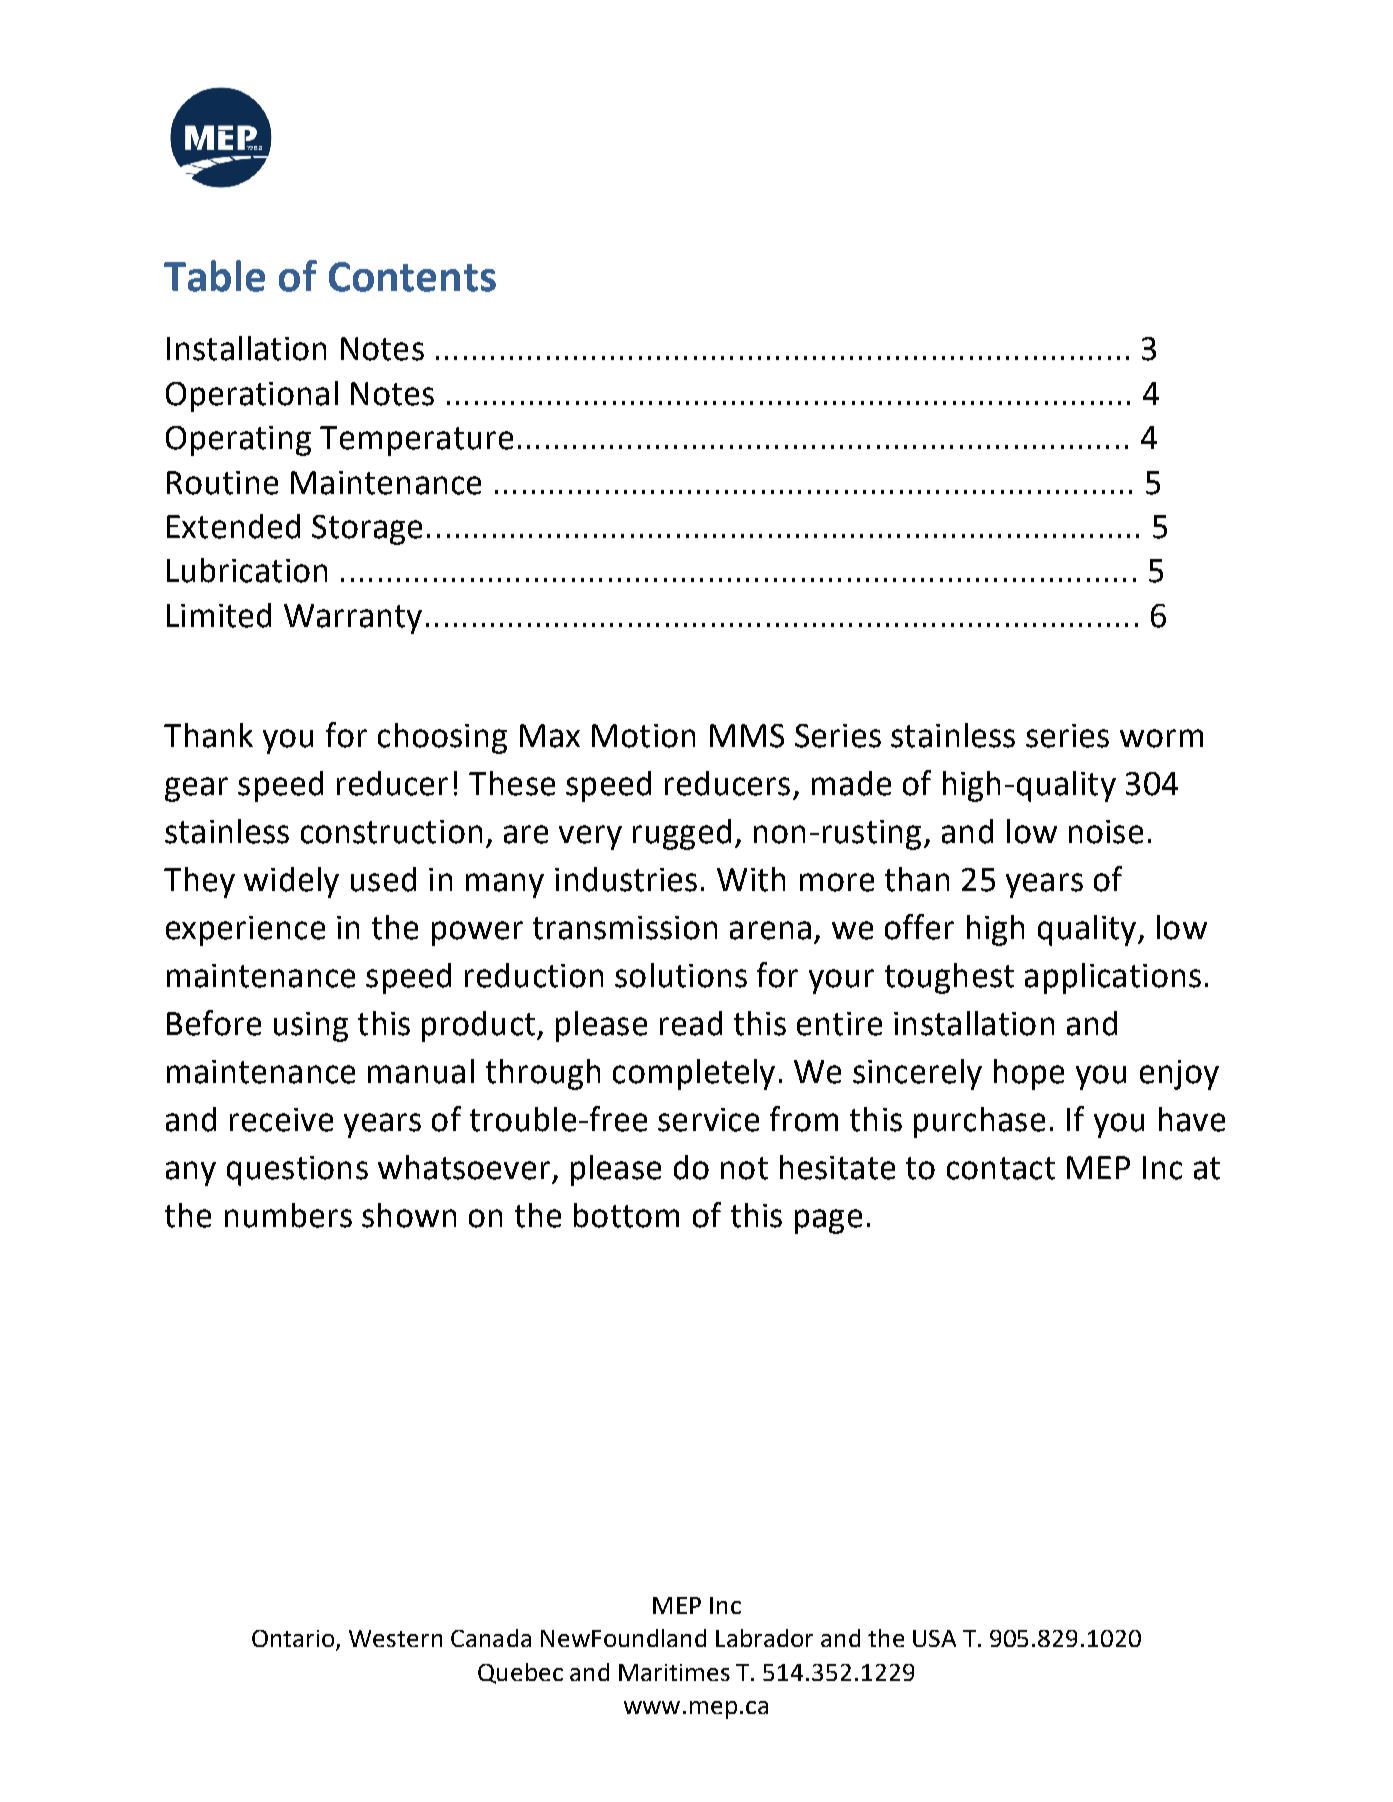 The width and height of the document is (1393, 1802). Describe the element at coordinates (416, 441) in the document. I see `Temperature` at that location.
